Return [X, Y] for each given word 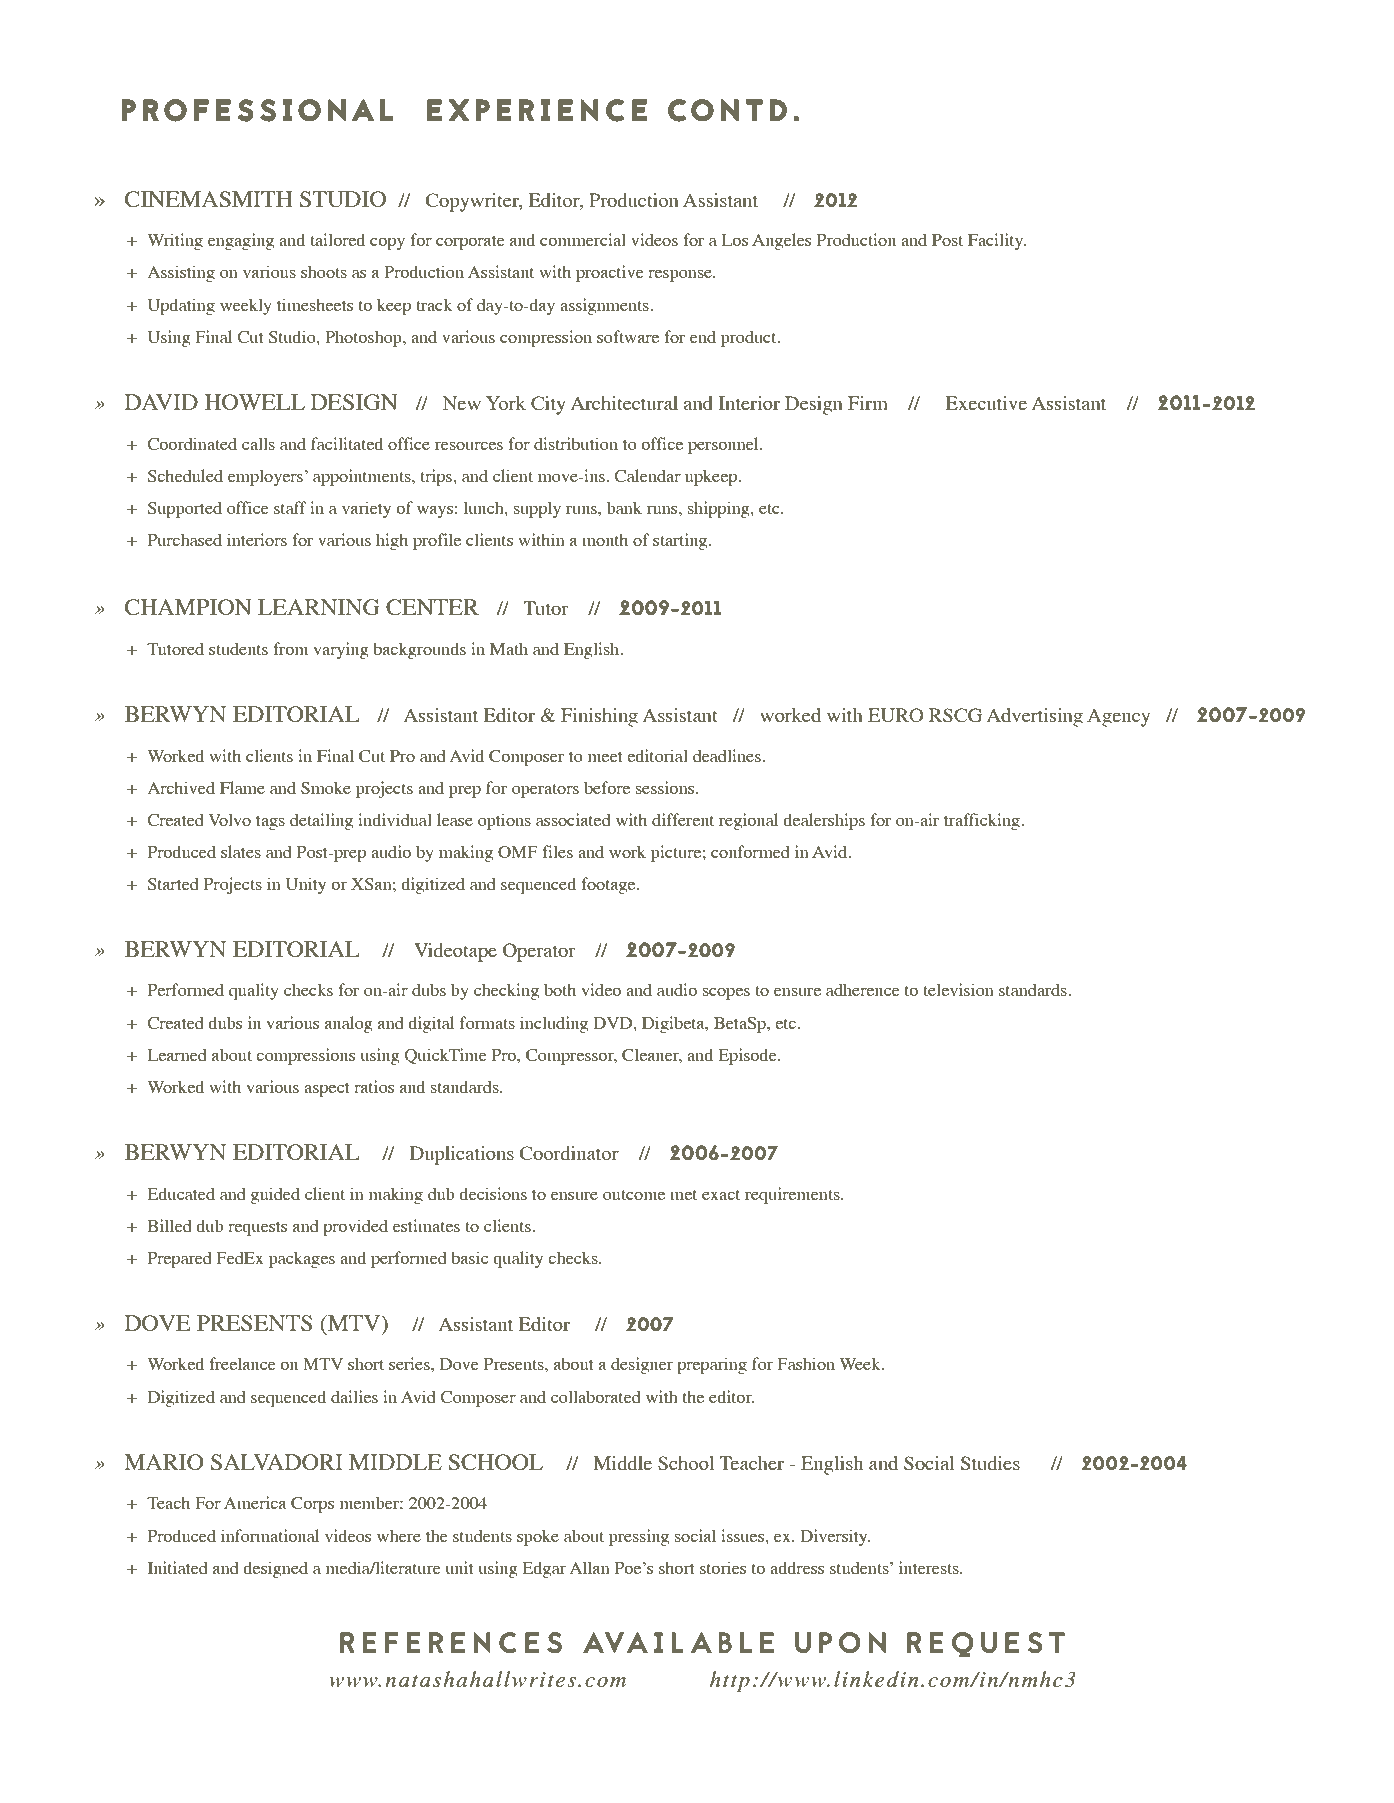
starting [681, 541]
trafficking [983, 821]
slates [241, 851]
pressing [639, 1537]
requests [257, 1229]
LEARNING [319, 607]
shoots [324, 271]
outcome [634, 1195]
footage [609, 885]
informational [270, 1535]
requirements [793, 1195]
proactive [610, 273]
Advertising [1035, 717]
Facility [997, 241]
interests [930, 1567]
